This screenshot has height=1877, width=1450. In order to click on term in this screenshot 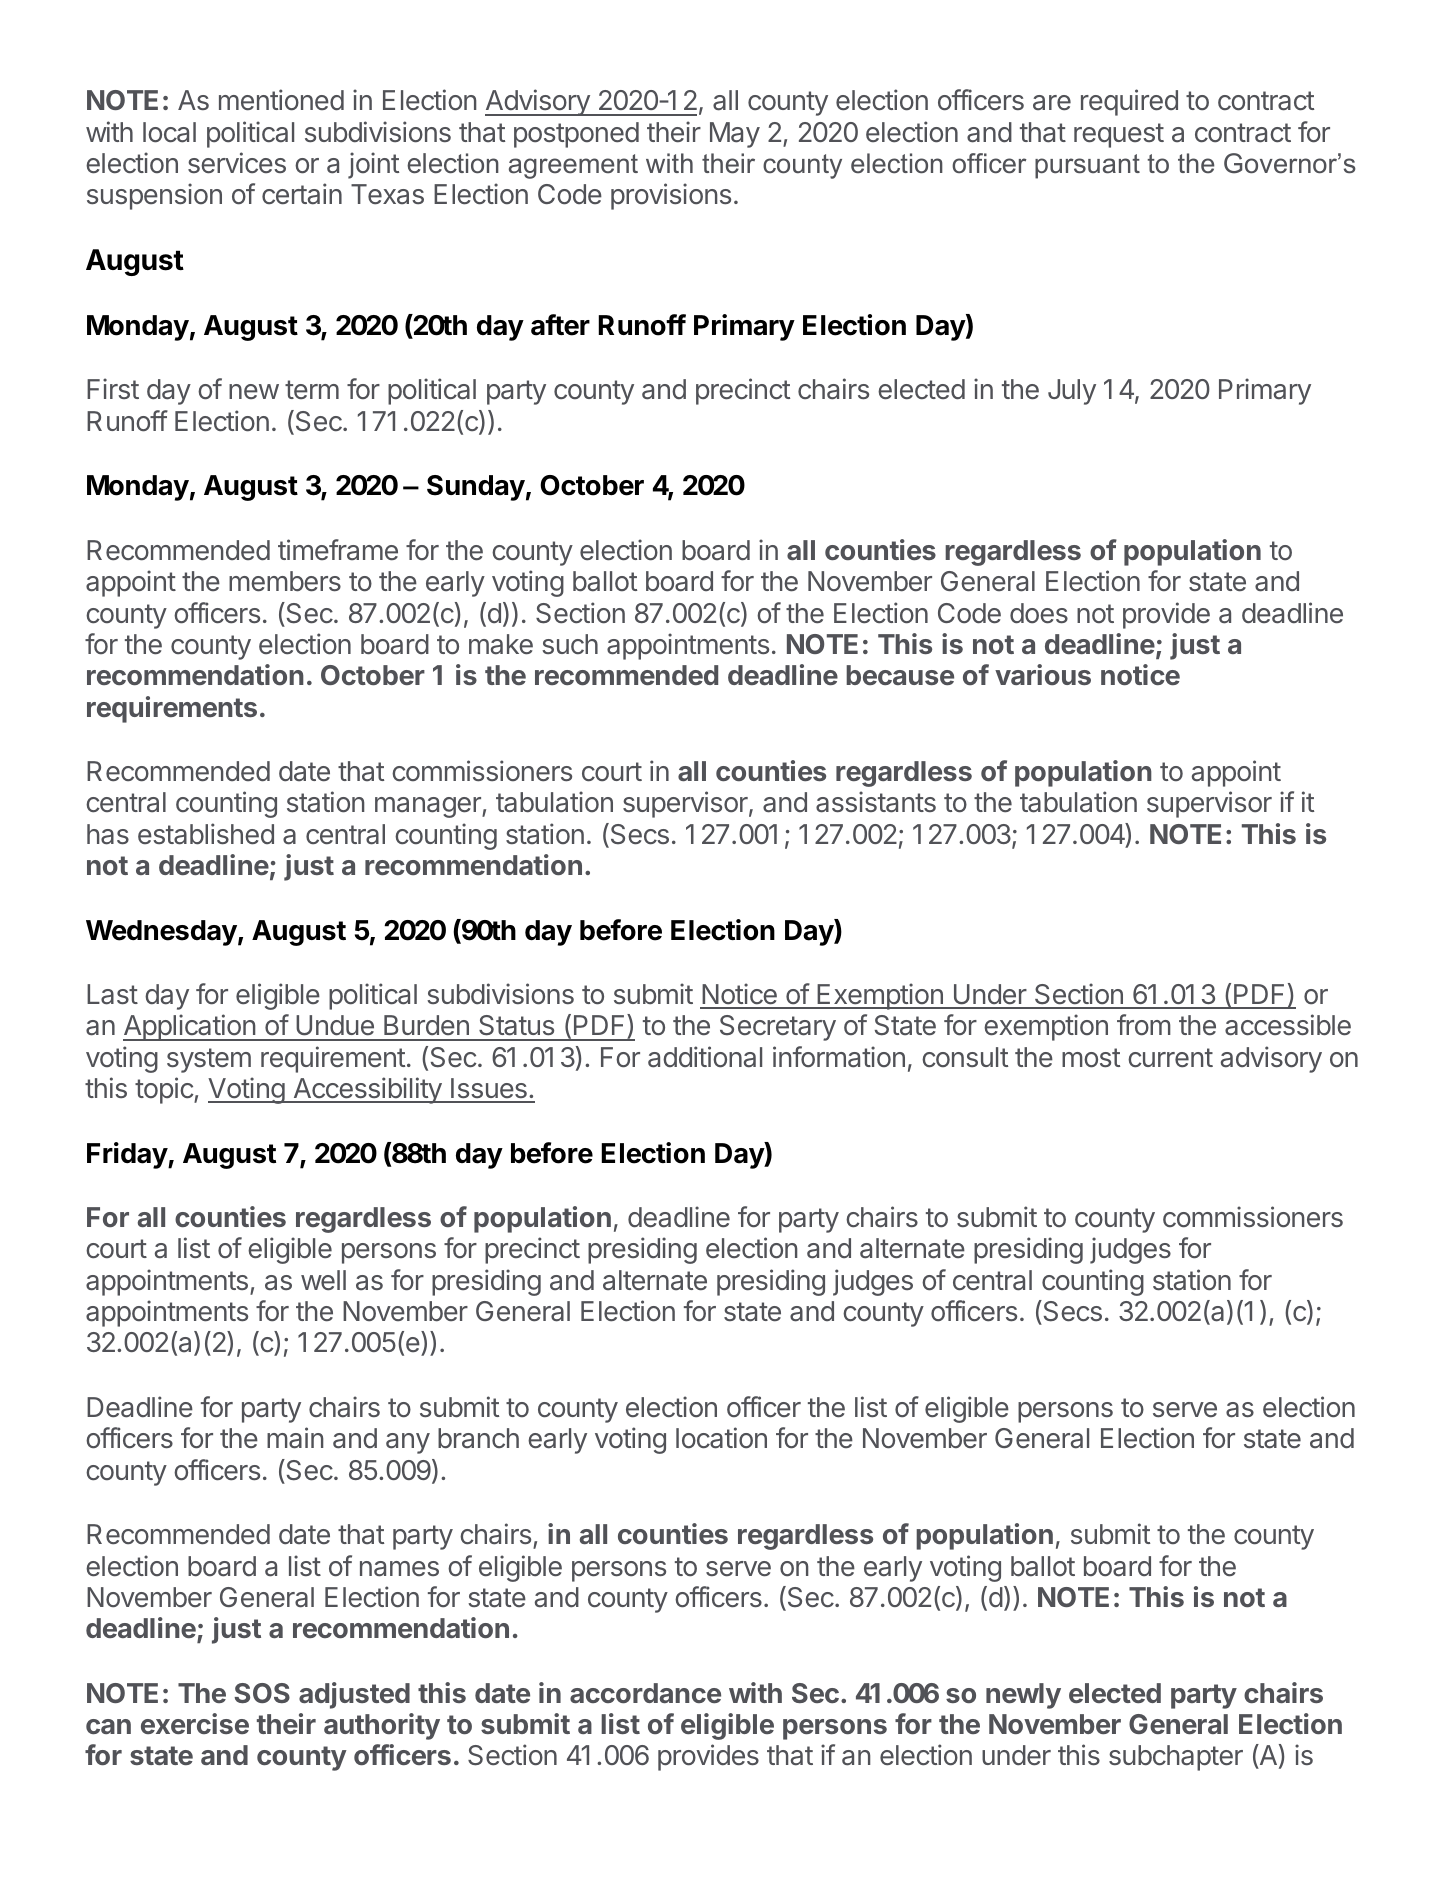, I will do `click(312, 389)`.
